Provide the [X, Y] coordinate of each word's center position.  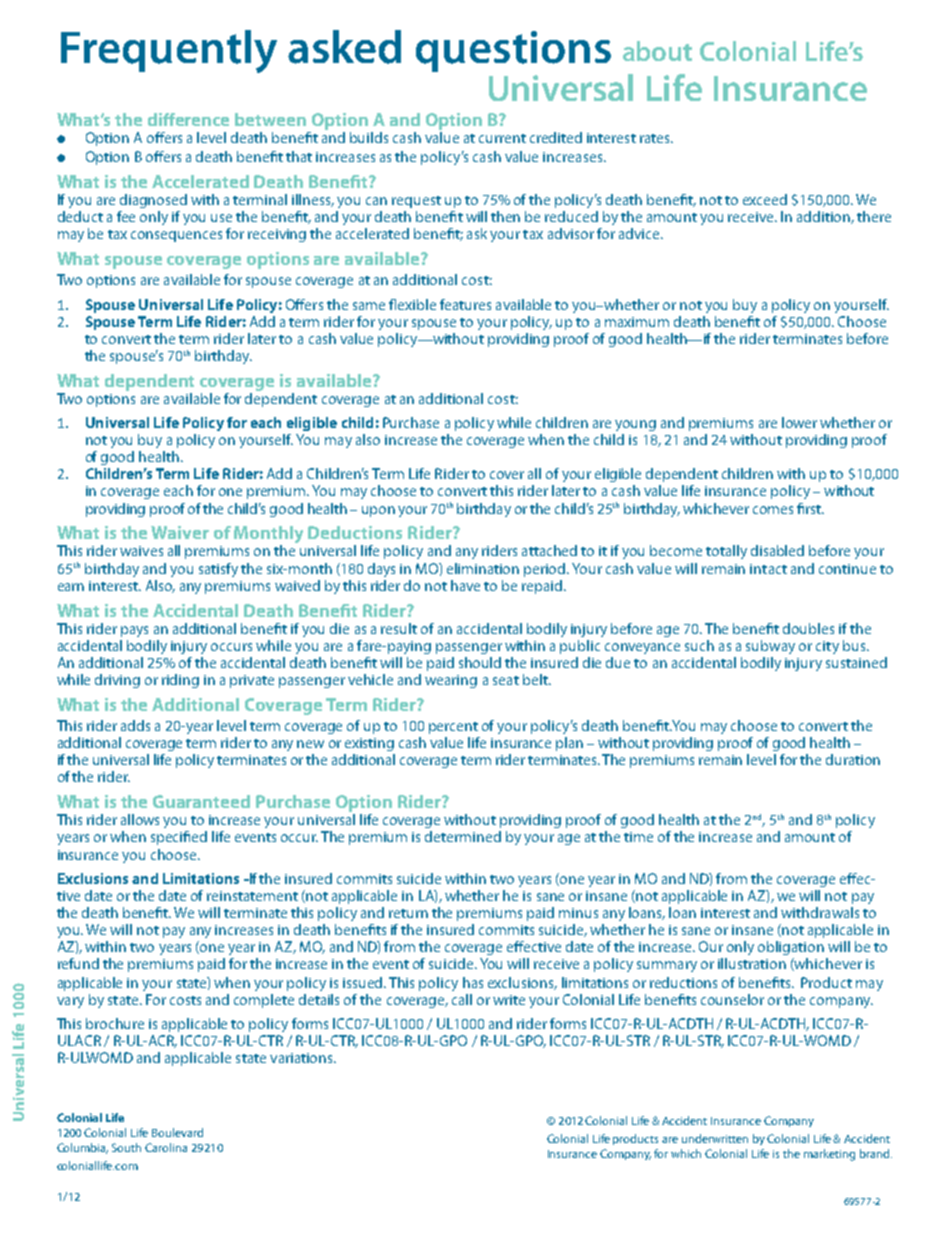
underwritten [715, 1138]
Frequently [169, 51]
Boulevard [177, 1132]
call [462, 999]
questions [513, 51]
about [657, 51]
